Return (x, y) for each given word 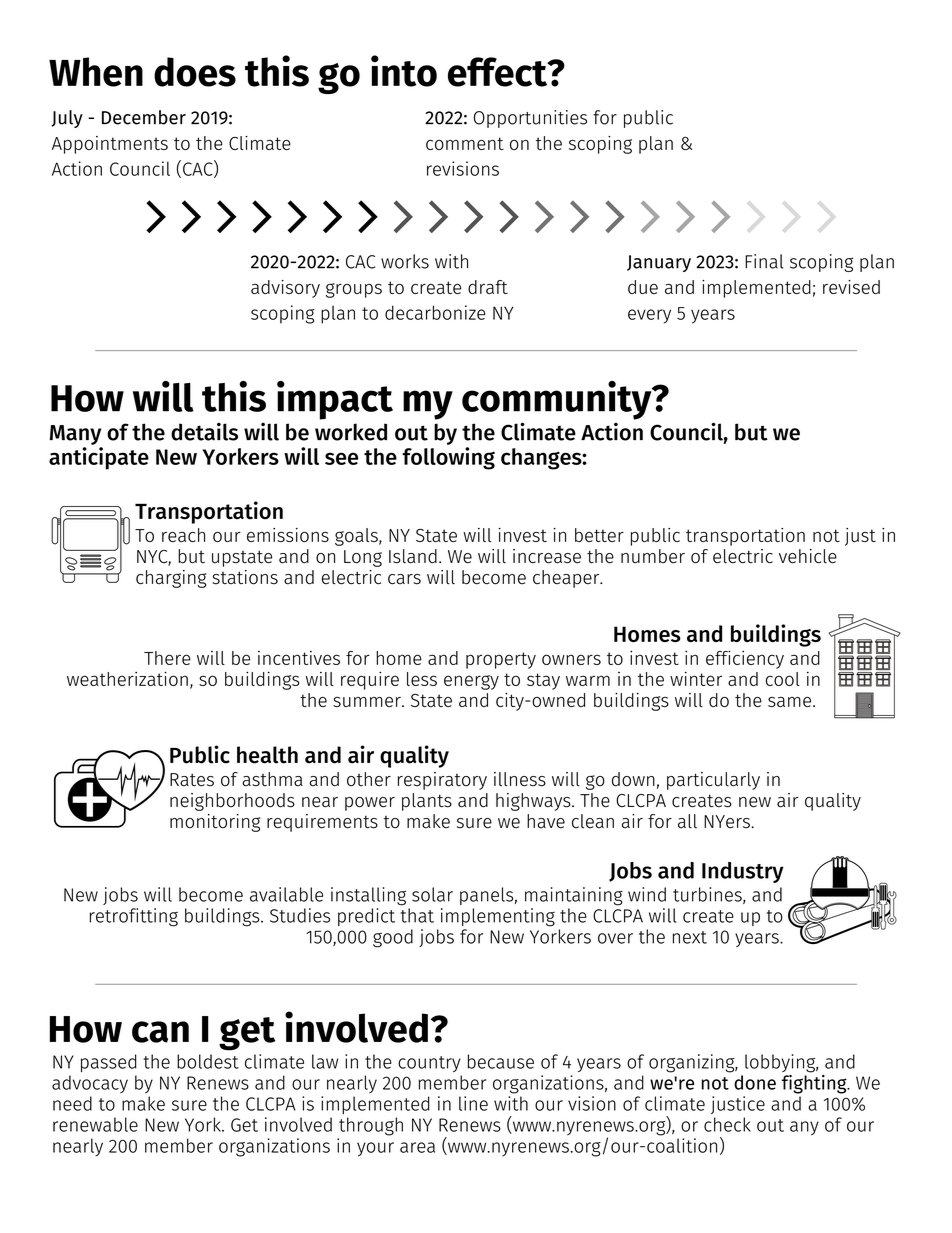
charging (171, 579)
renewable (95, 1124)
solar (432, 894)
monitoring (215, 823)
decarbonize (435, 312)
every (649, 316)
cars (404, 579)
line (473, 1103)
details (204, 431)
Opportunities (530, 119)
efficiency (745, 659)
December (144, 117)
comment (465, 143)
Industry (743, 872)
